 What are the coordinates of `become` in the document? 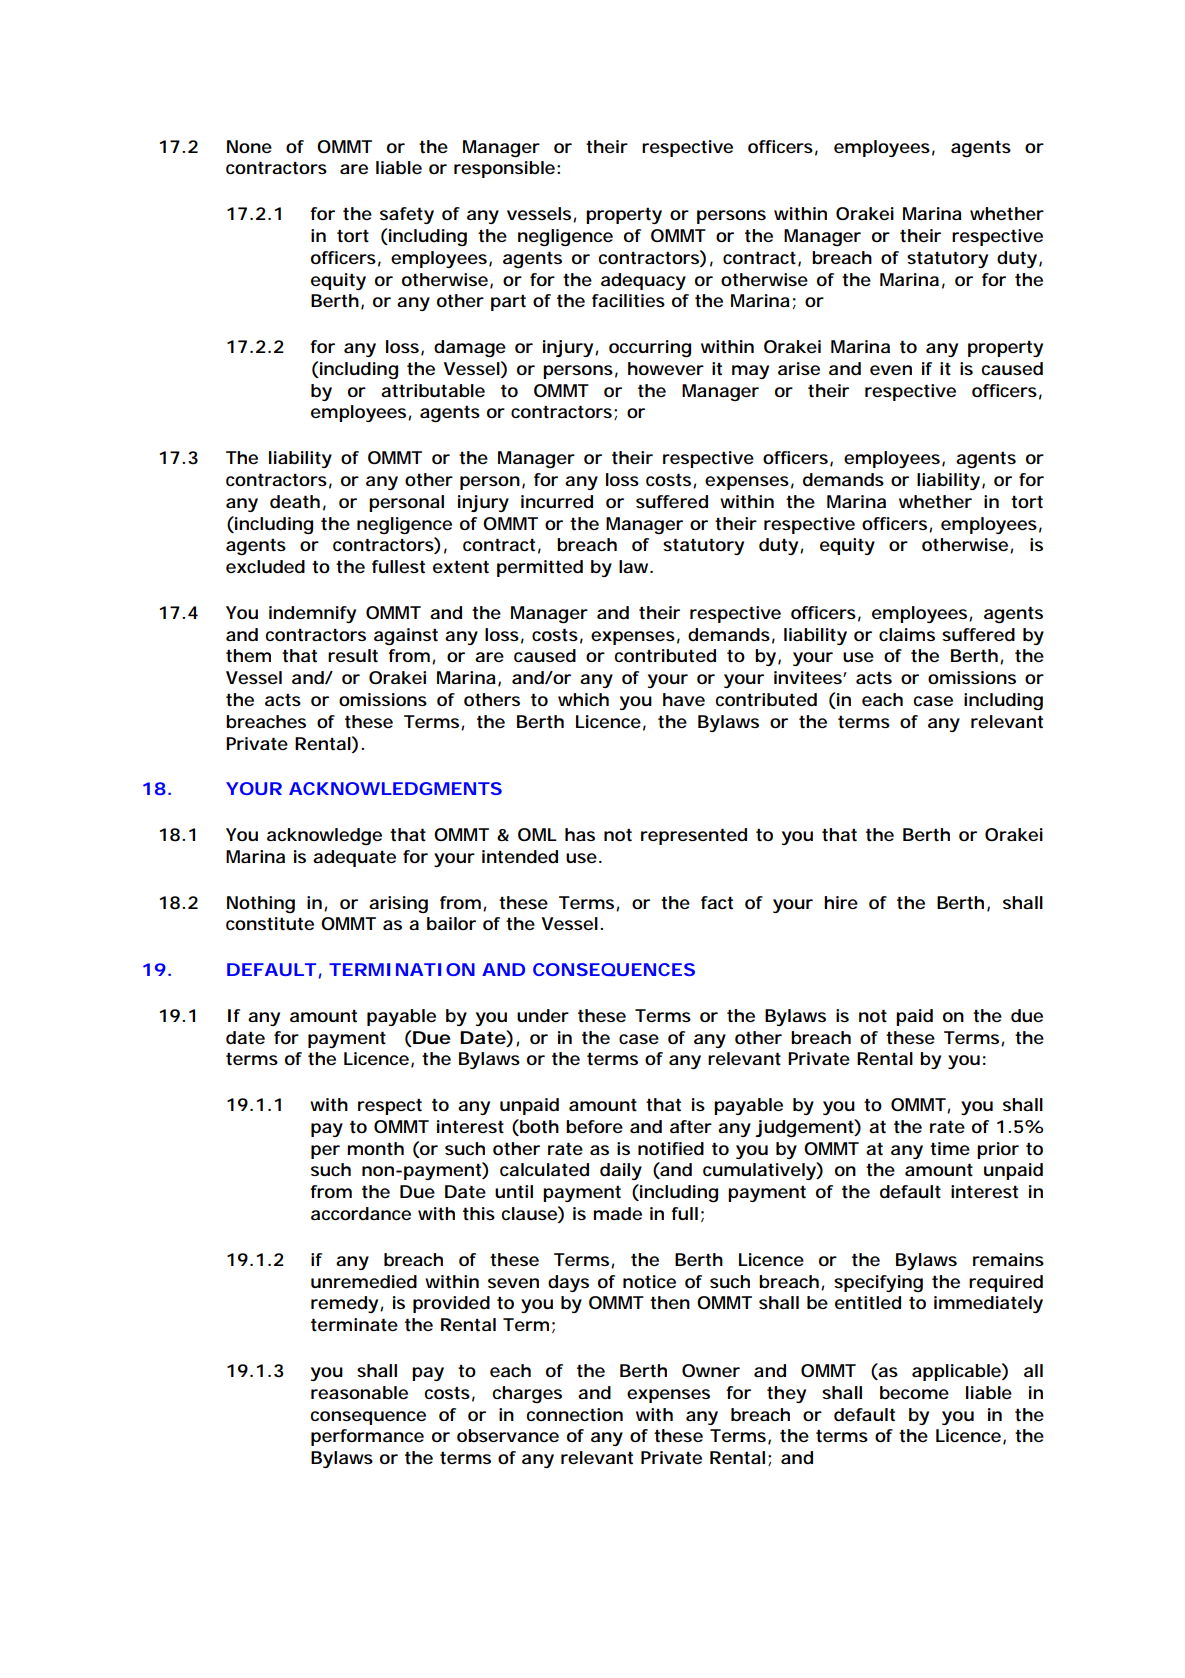 It's located at (914, 1393).
